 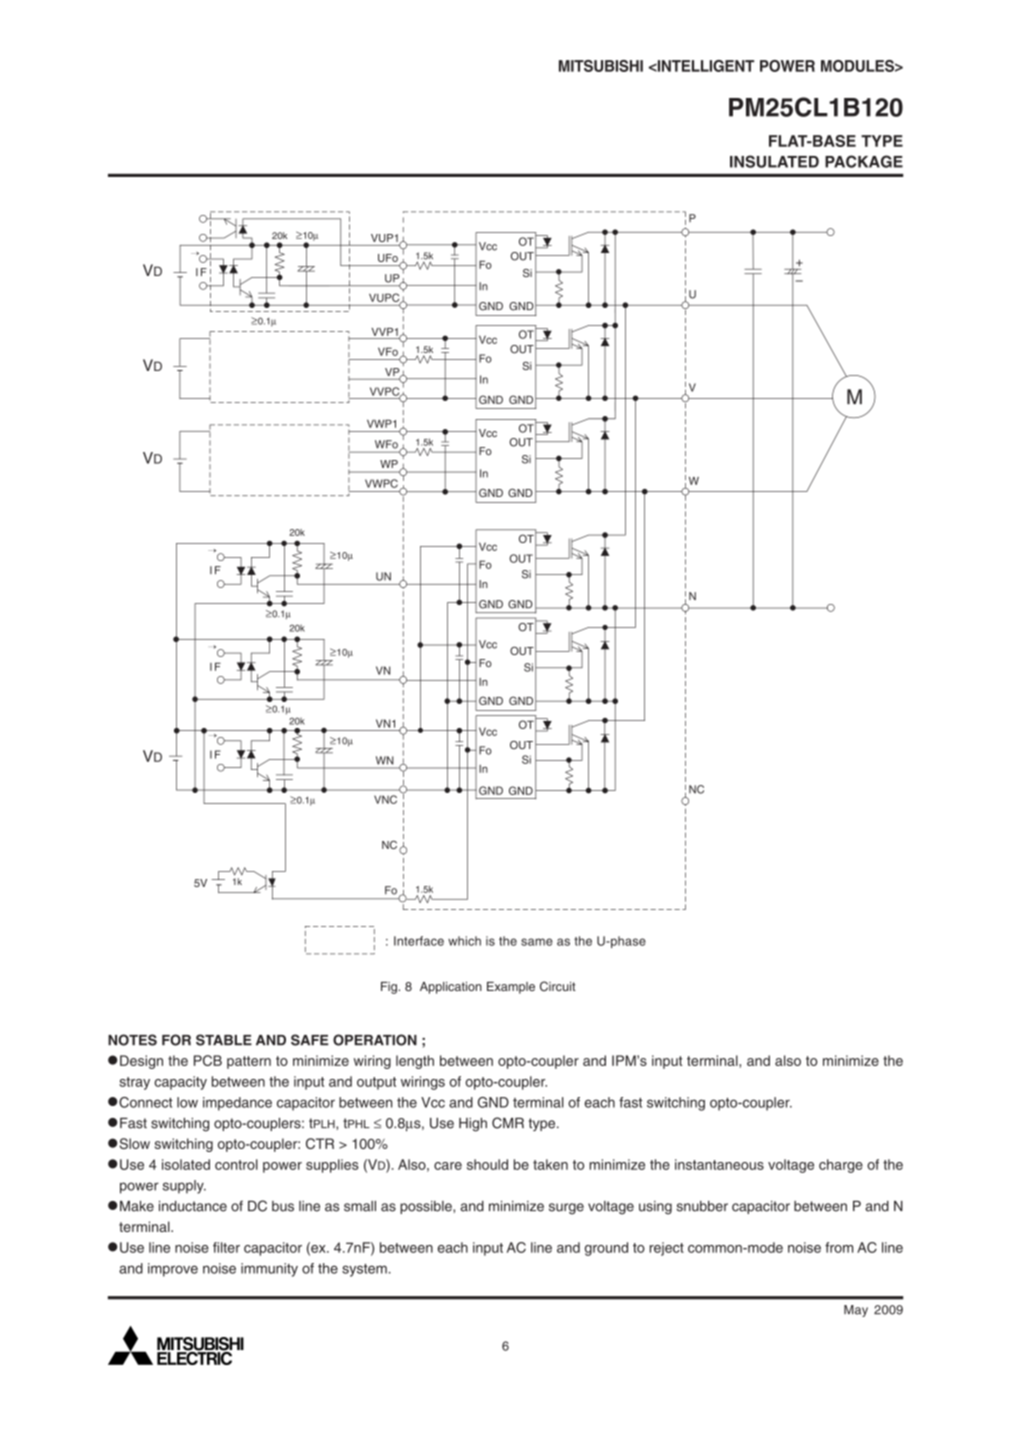 I want to click on which, so click(x=464, y=941).
